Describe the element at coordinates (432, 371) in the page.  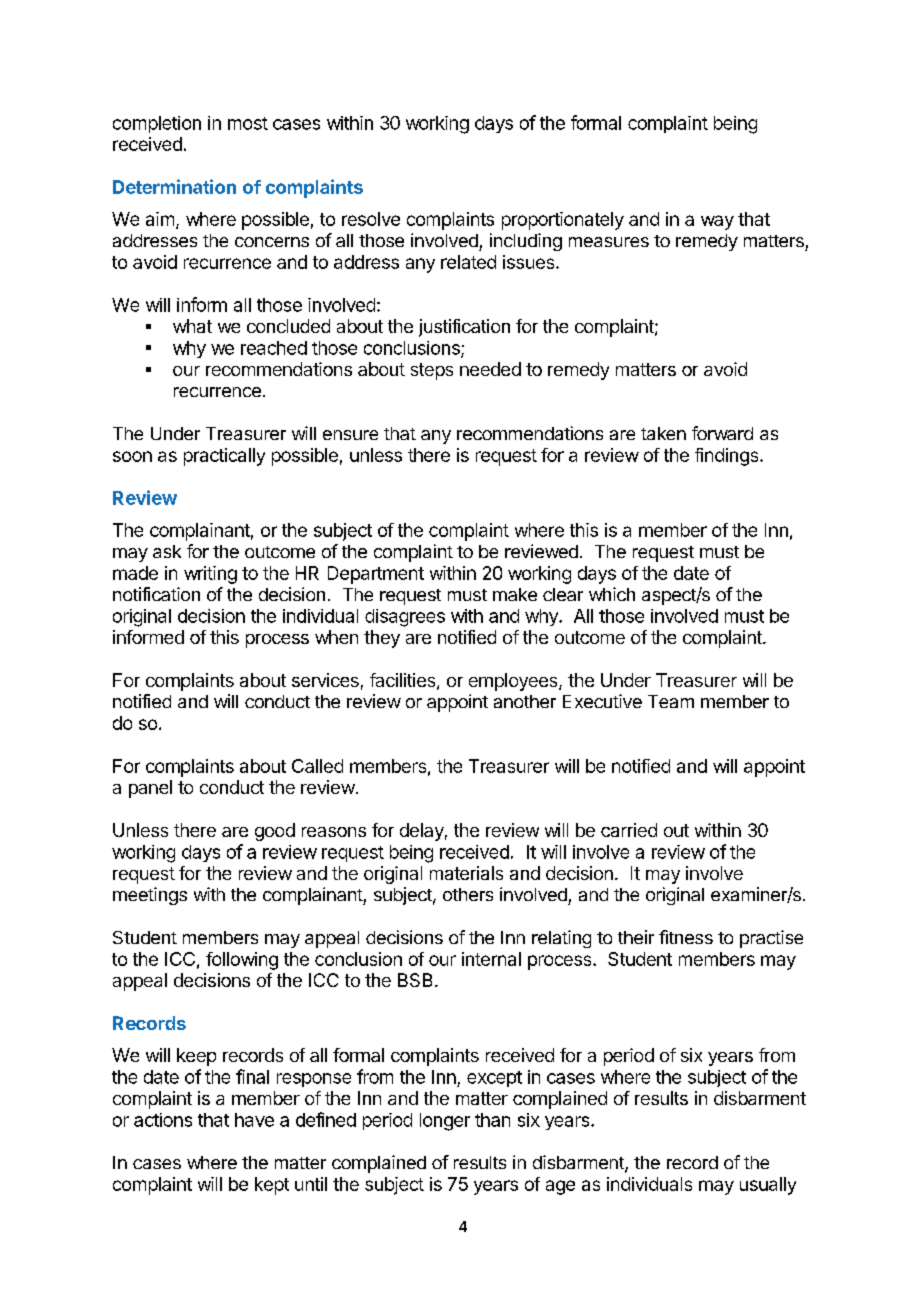
I see `steps` at that location.
